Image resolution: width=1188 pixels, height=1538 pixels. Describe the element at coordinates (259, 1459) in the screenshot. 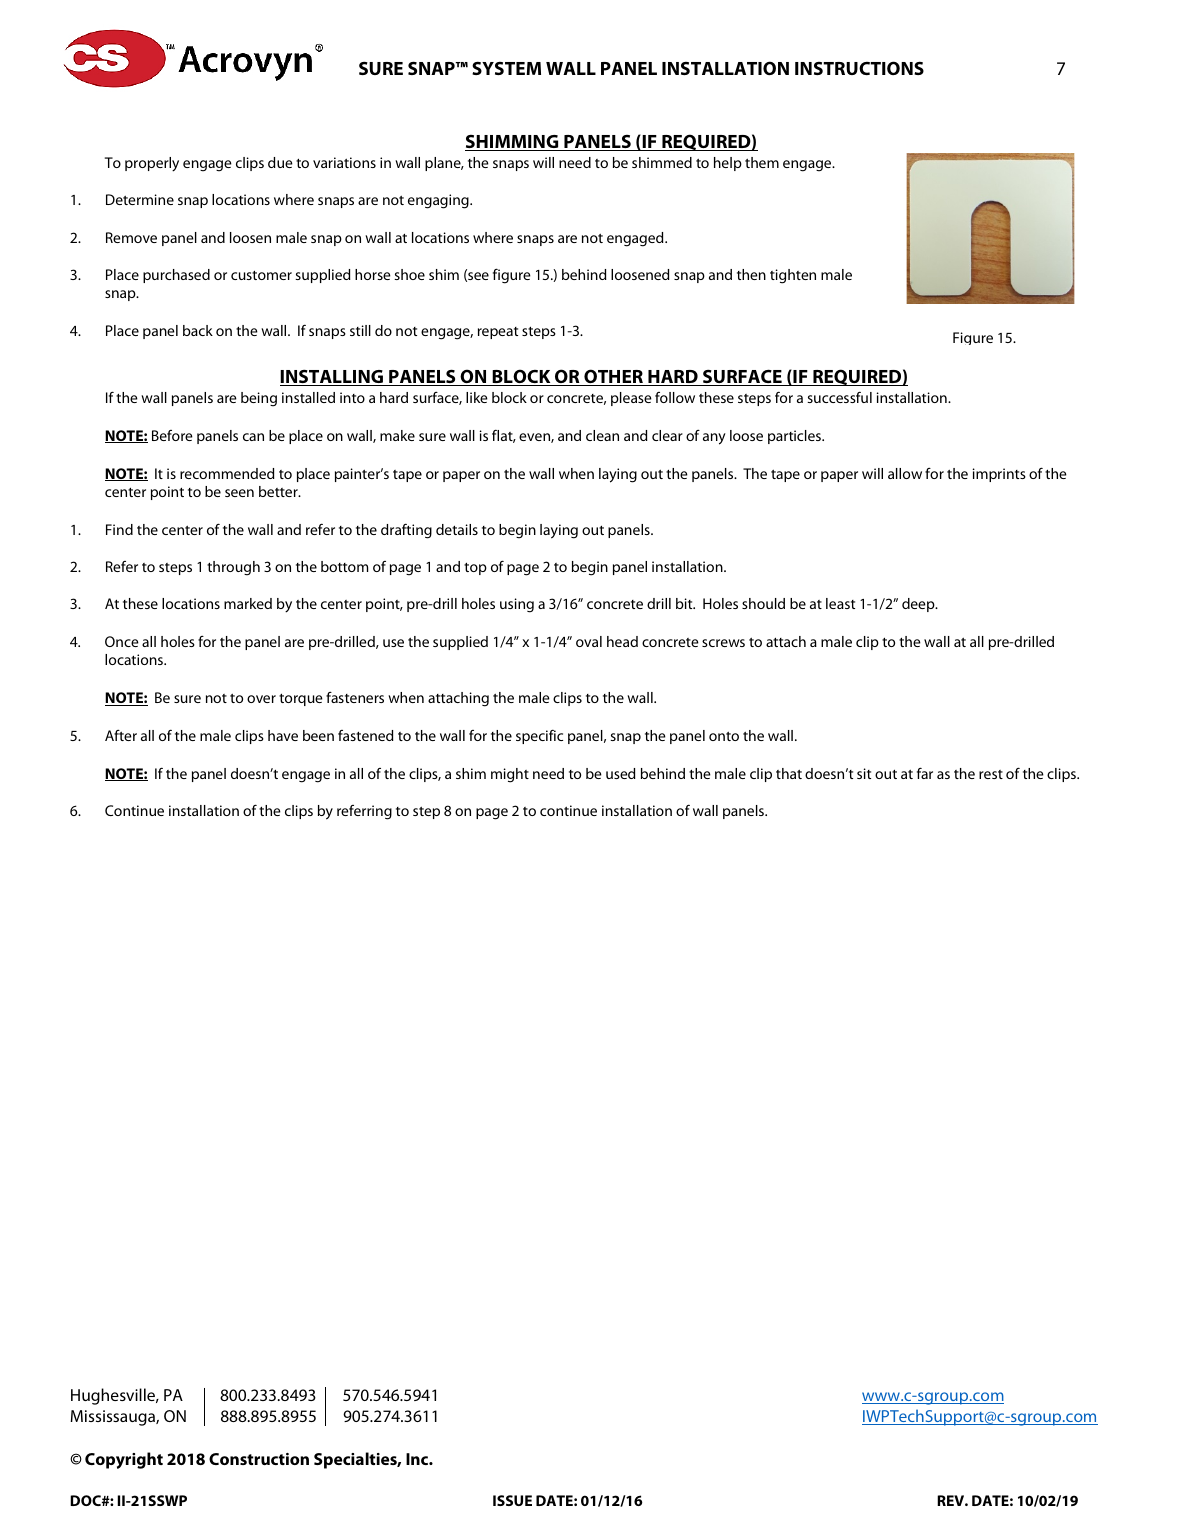

I see `Construction` at that location.
